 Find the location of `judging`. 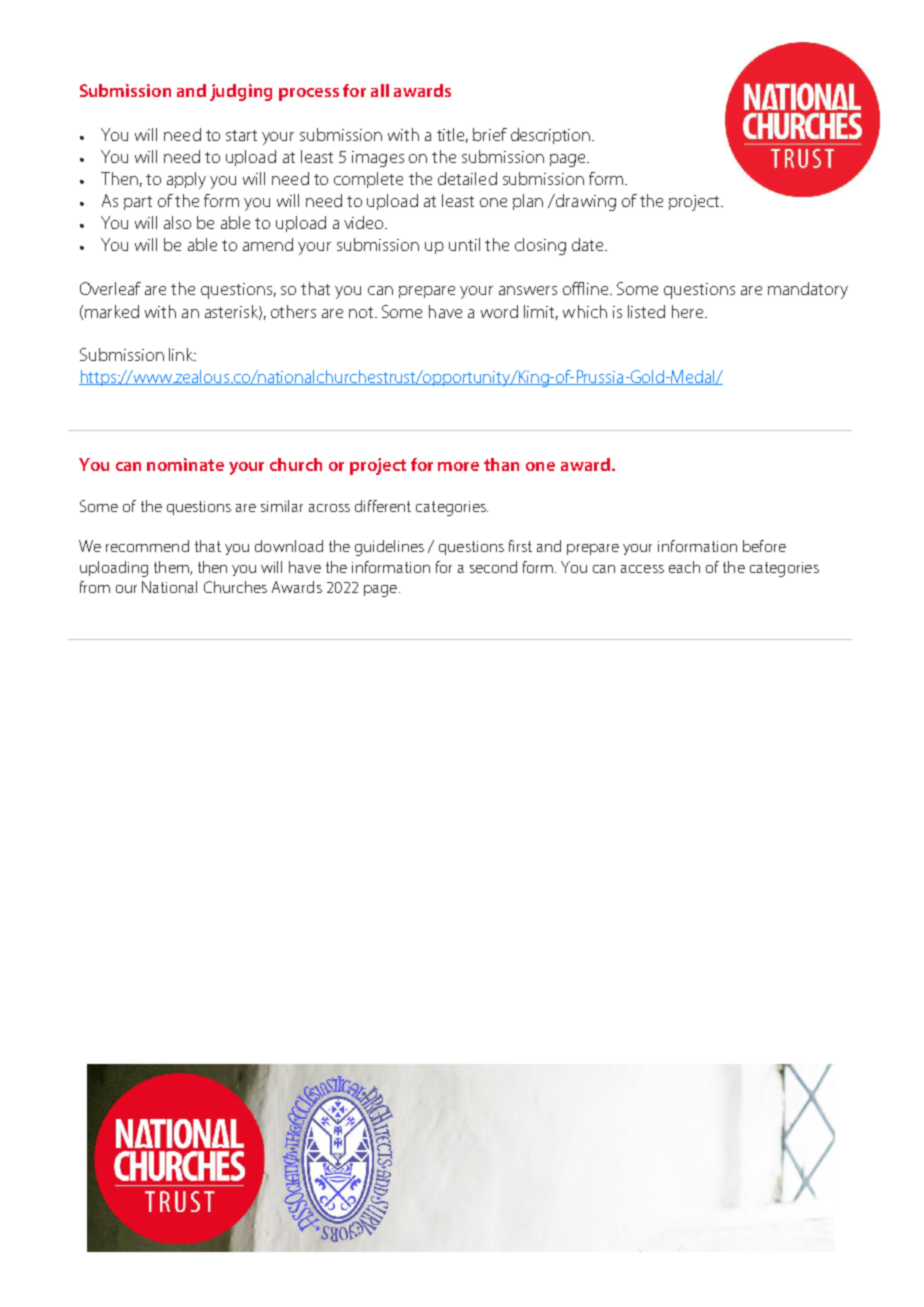

judging is located at coordinates (241, 92).
